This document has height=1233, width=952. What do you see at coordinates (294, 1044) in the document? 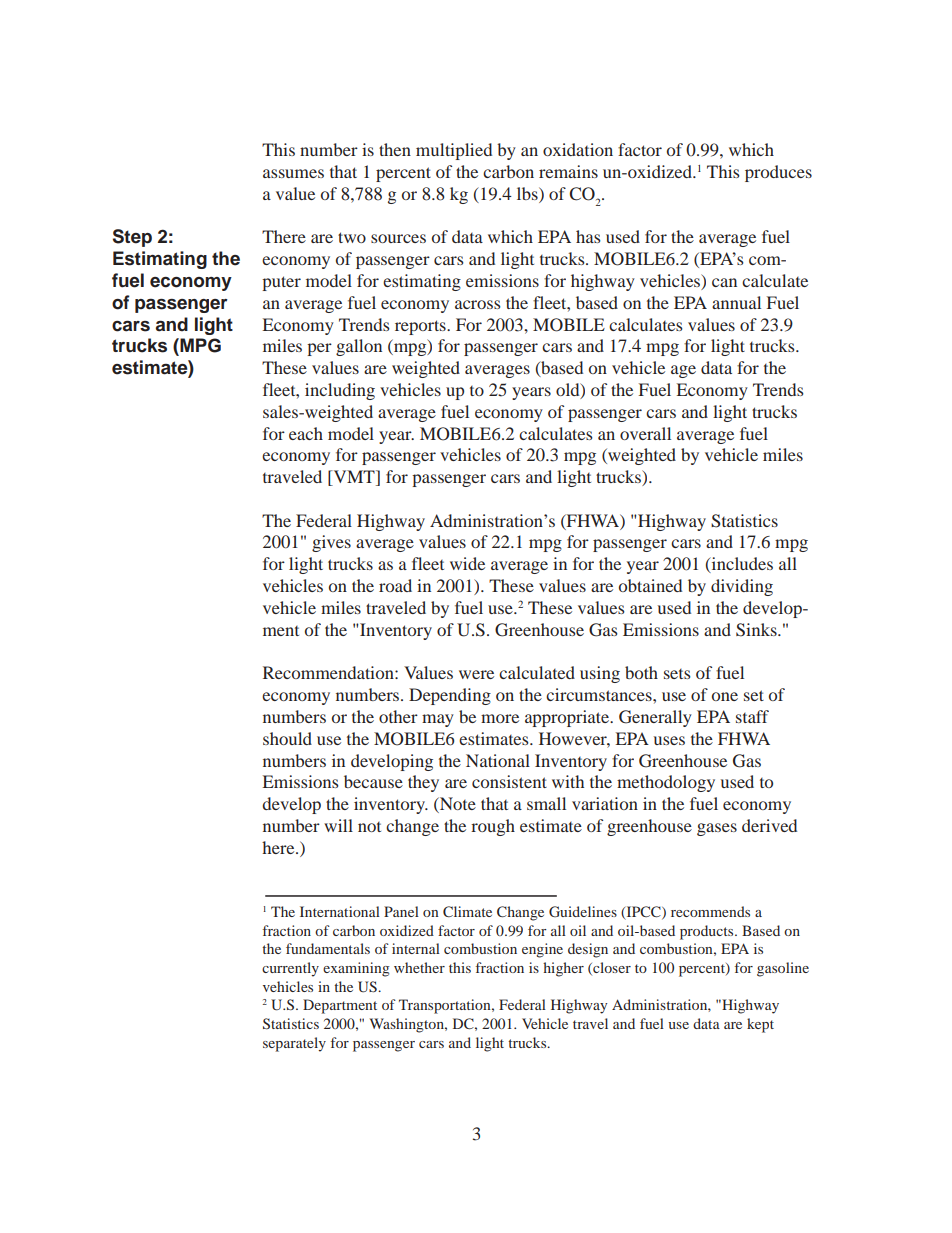
I see `separately` at bounding box center [294, 1044].
